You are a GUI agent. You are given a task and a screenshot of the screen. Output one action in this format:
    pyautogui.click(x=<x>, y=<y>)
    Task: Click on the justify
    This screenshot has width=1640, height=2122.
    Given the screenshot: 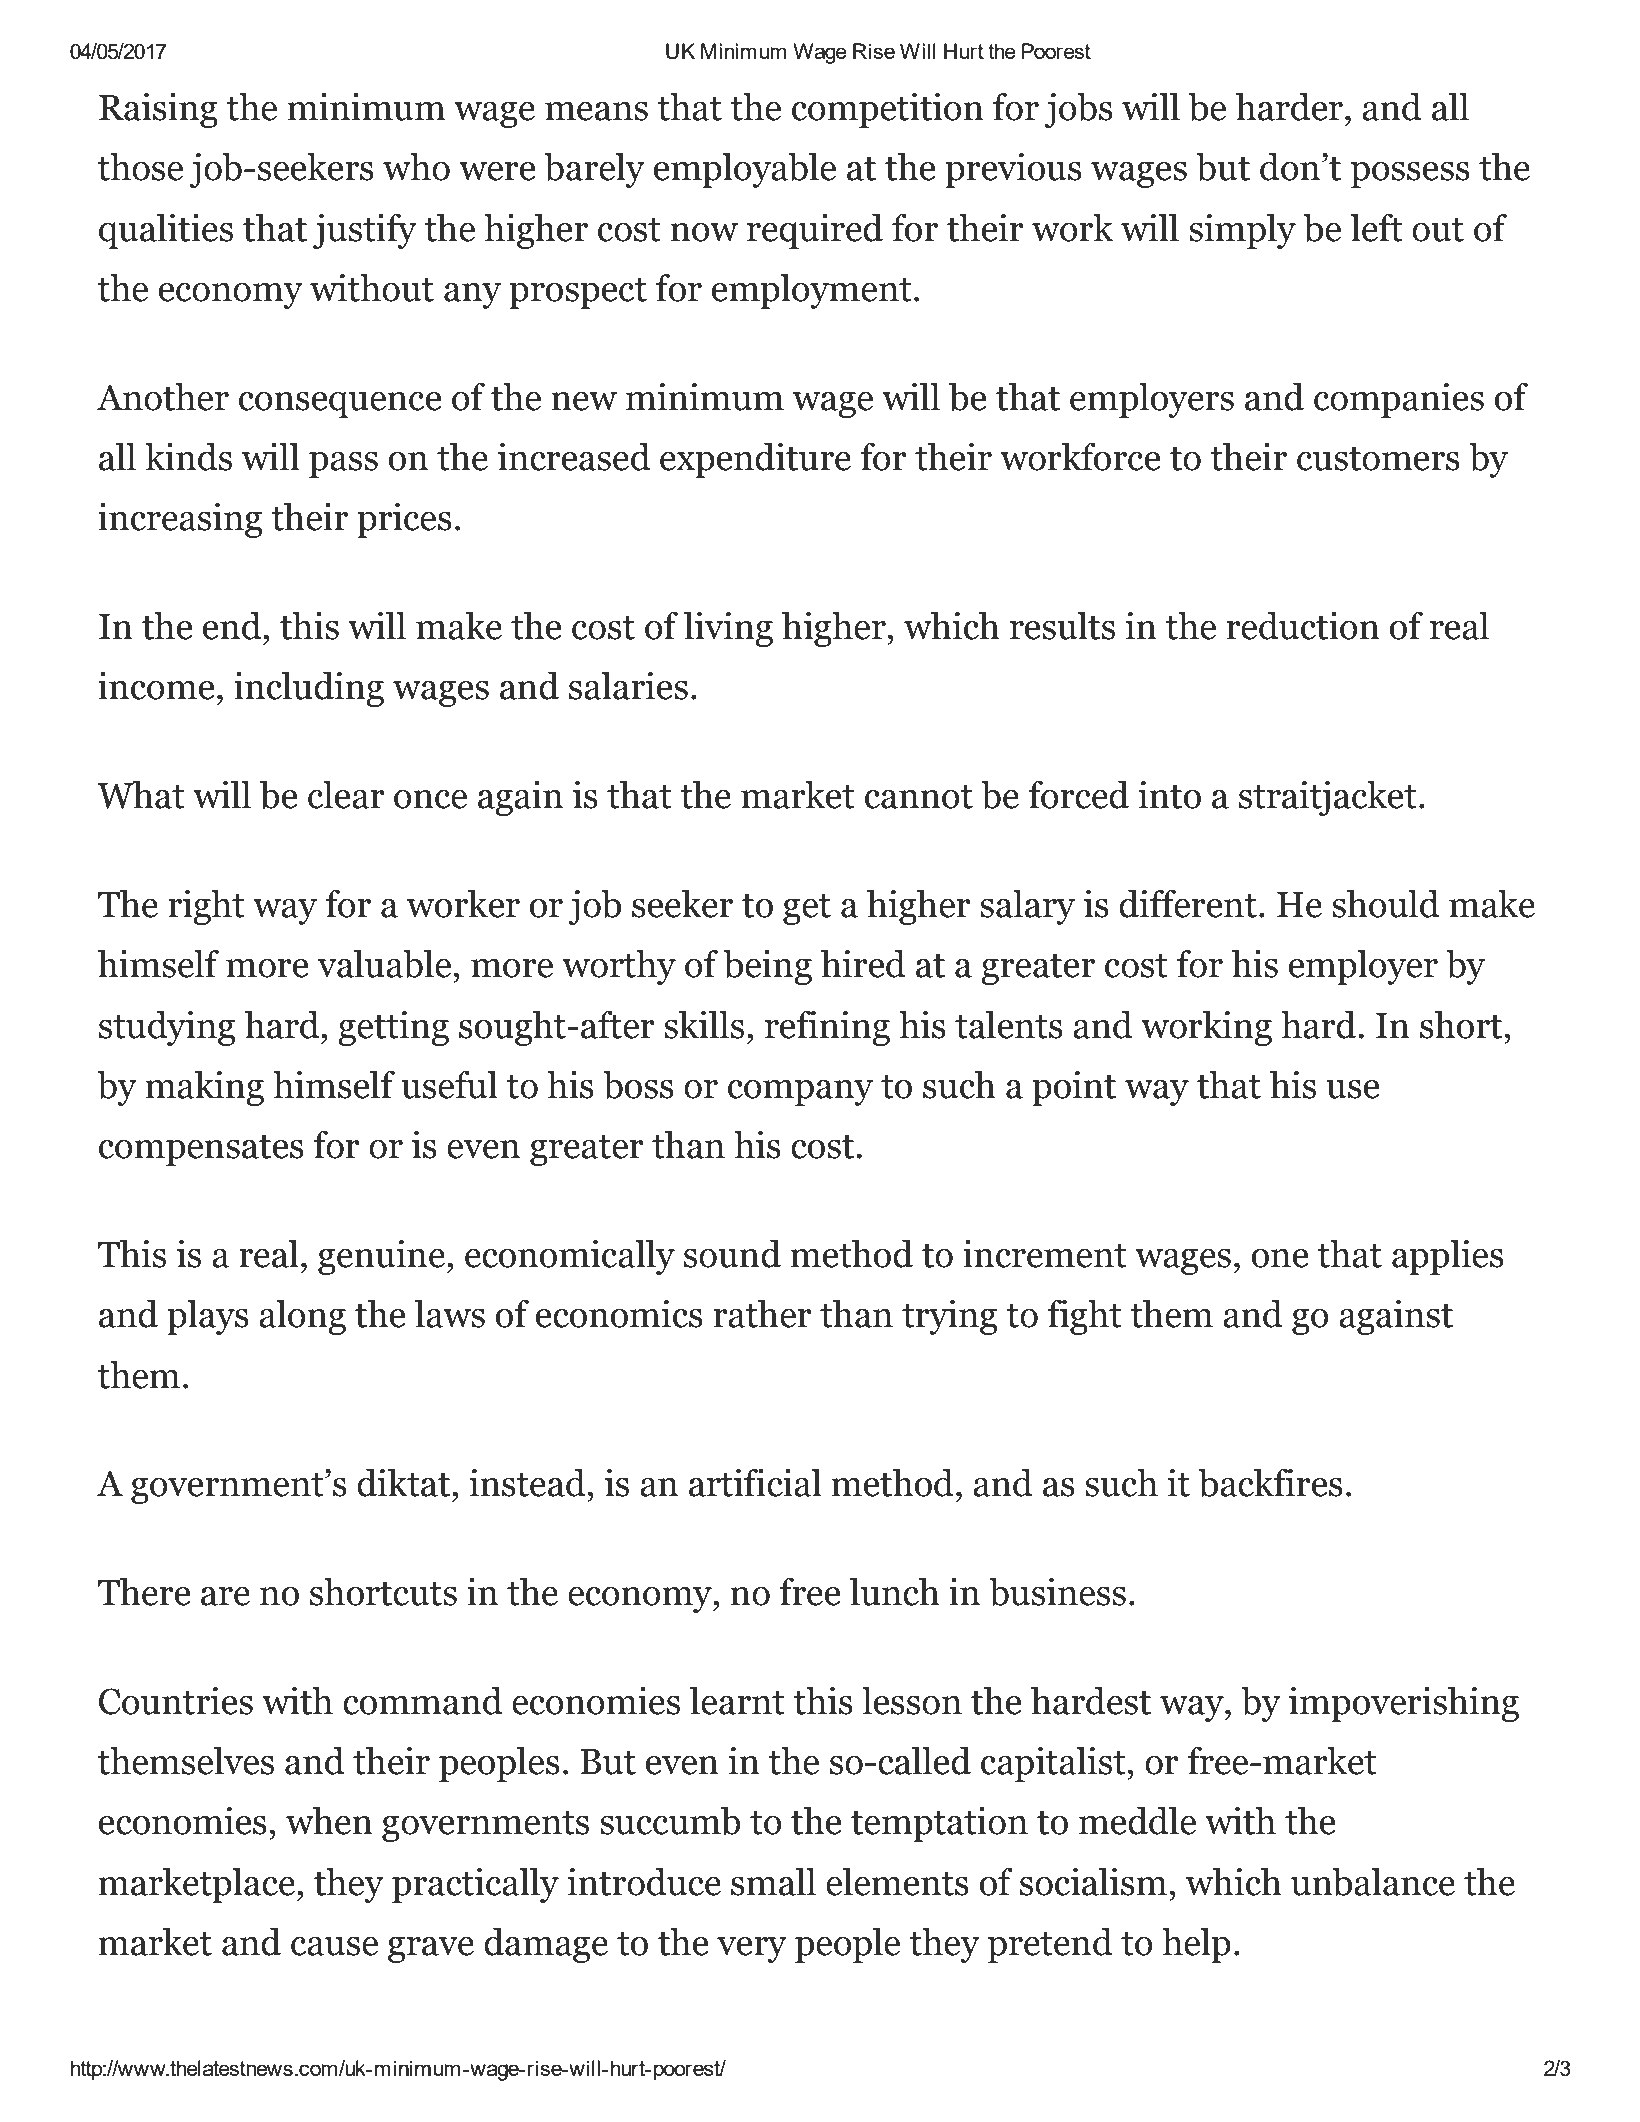 What is the action you would take?
    pyautogui.click(x=365, y=231)
